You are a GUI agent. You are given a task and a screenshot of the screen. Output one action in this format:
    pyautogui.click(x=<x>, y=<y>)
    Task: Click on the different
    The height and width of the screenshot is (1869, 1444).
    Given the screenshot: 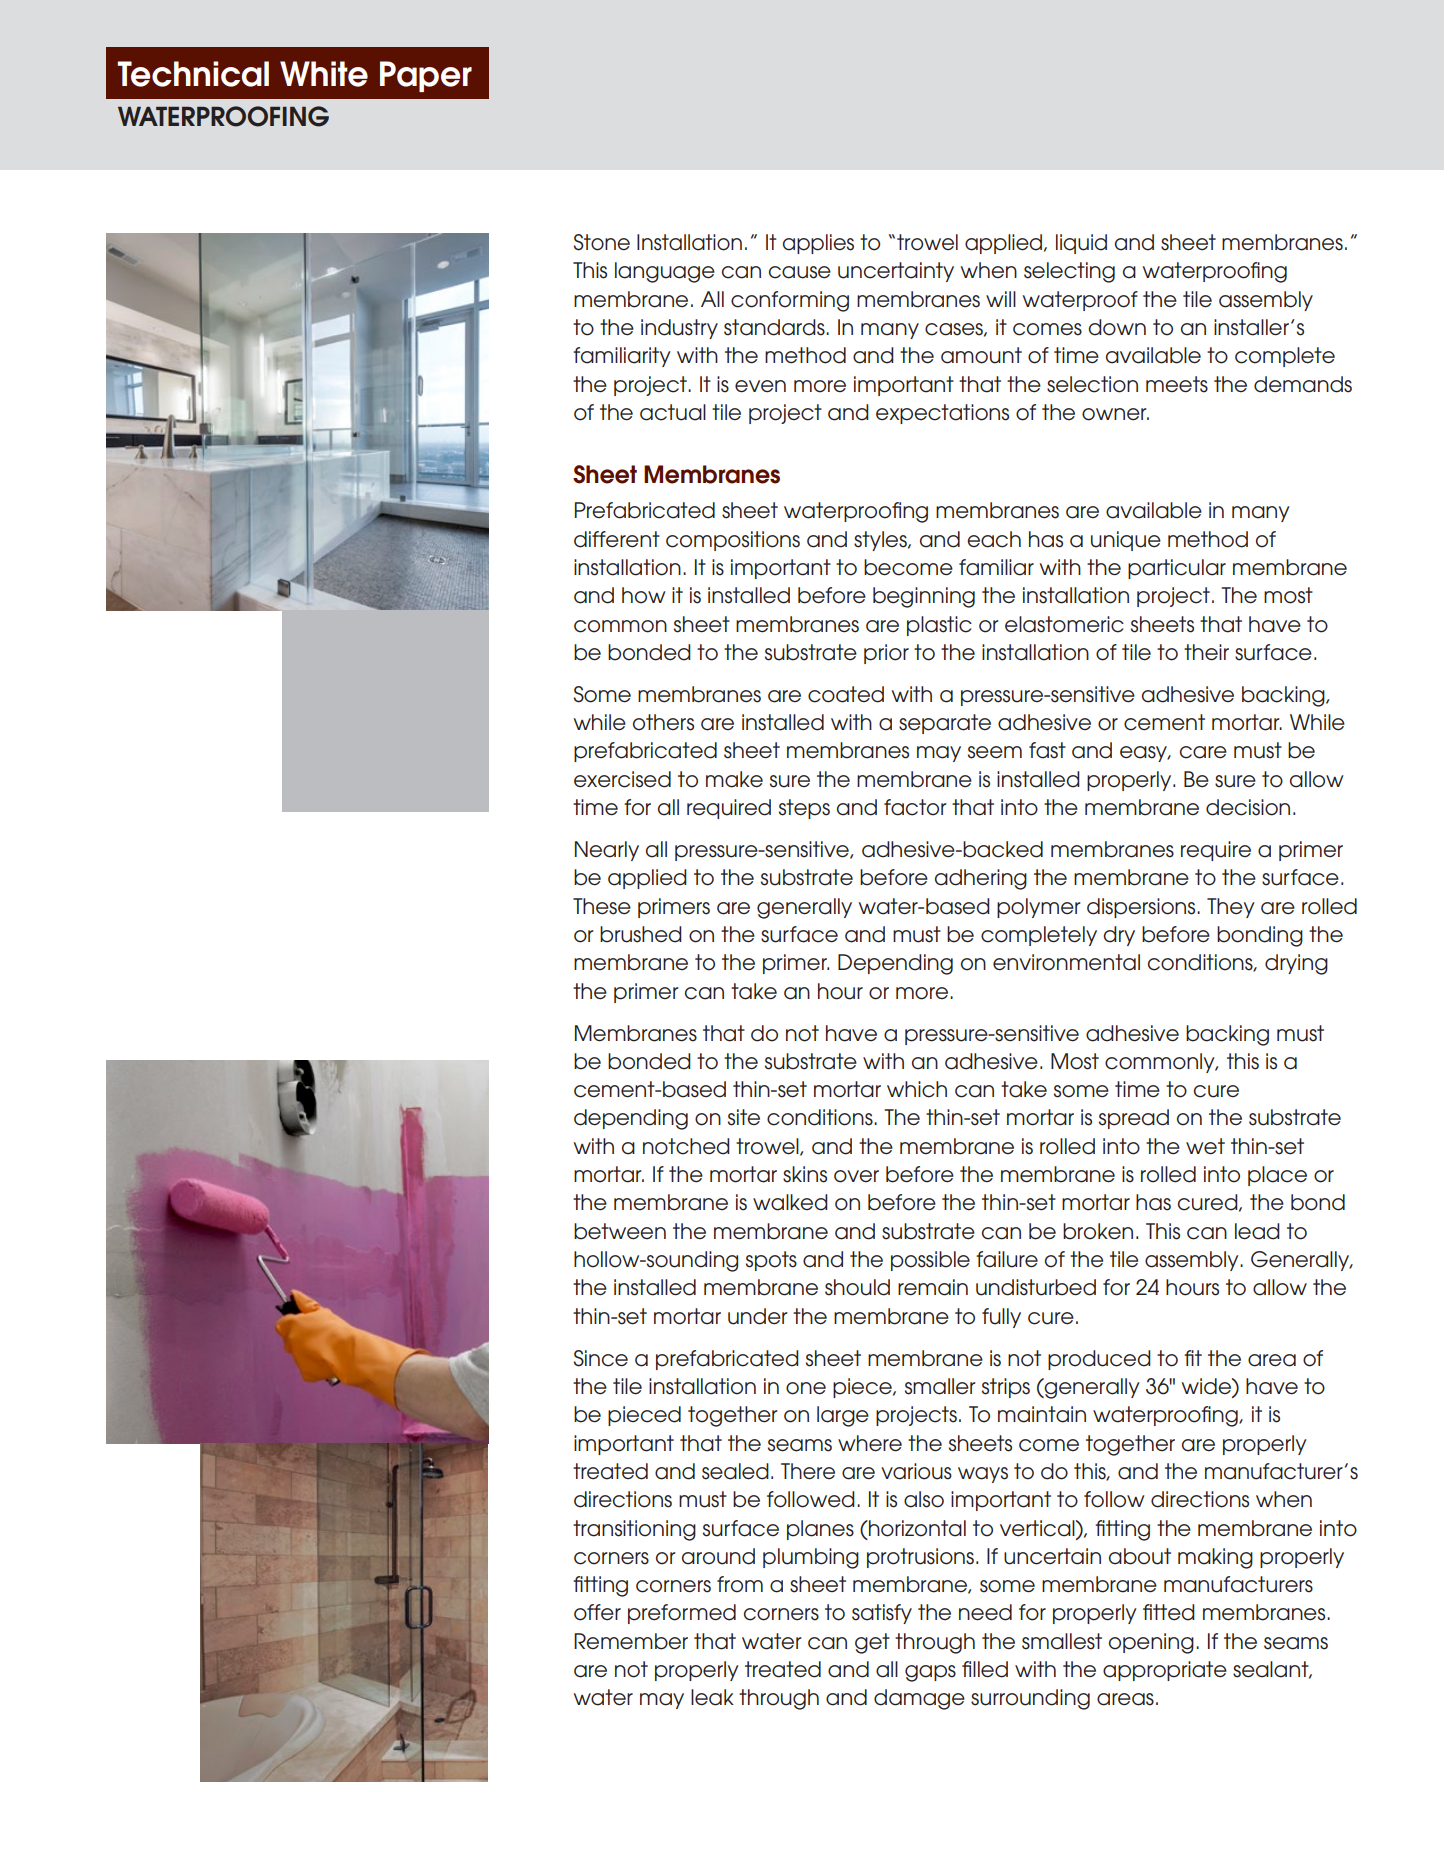 What is the action you would take?
    pyautogui.click(x=617, y=539)
